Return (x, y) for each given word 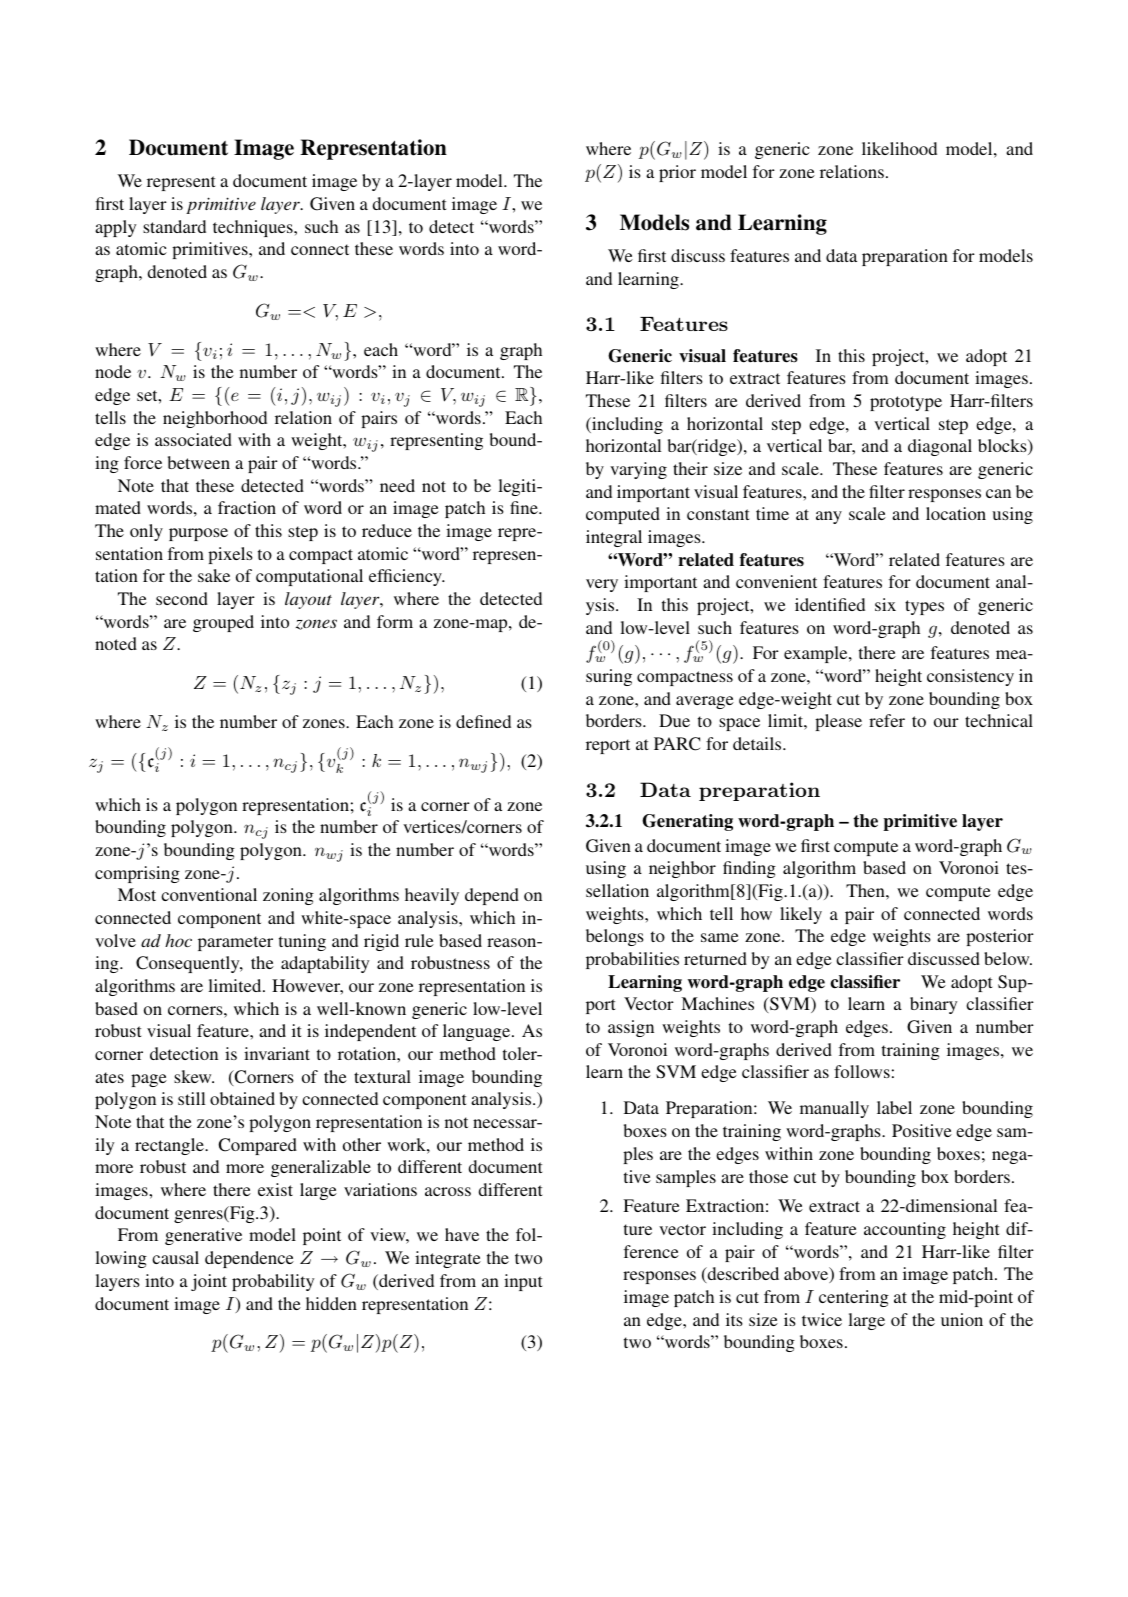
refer (887, 720)
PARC (677, 744)
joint (209, 1282)
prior (677, 173)
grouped (223, 623)
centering (854, 1298)
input (523, 1282)
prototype (906, 403)
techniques (254, 228)
